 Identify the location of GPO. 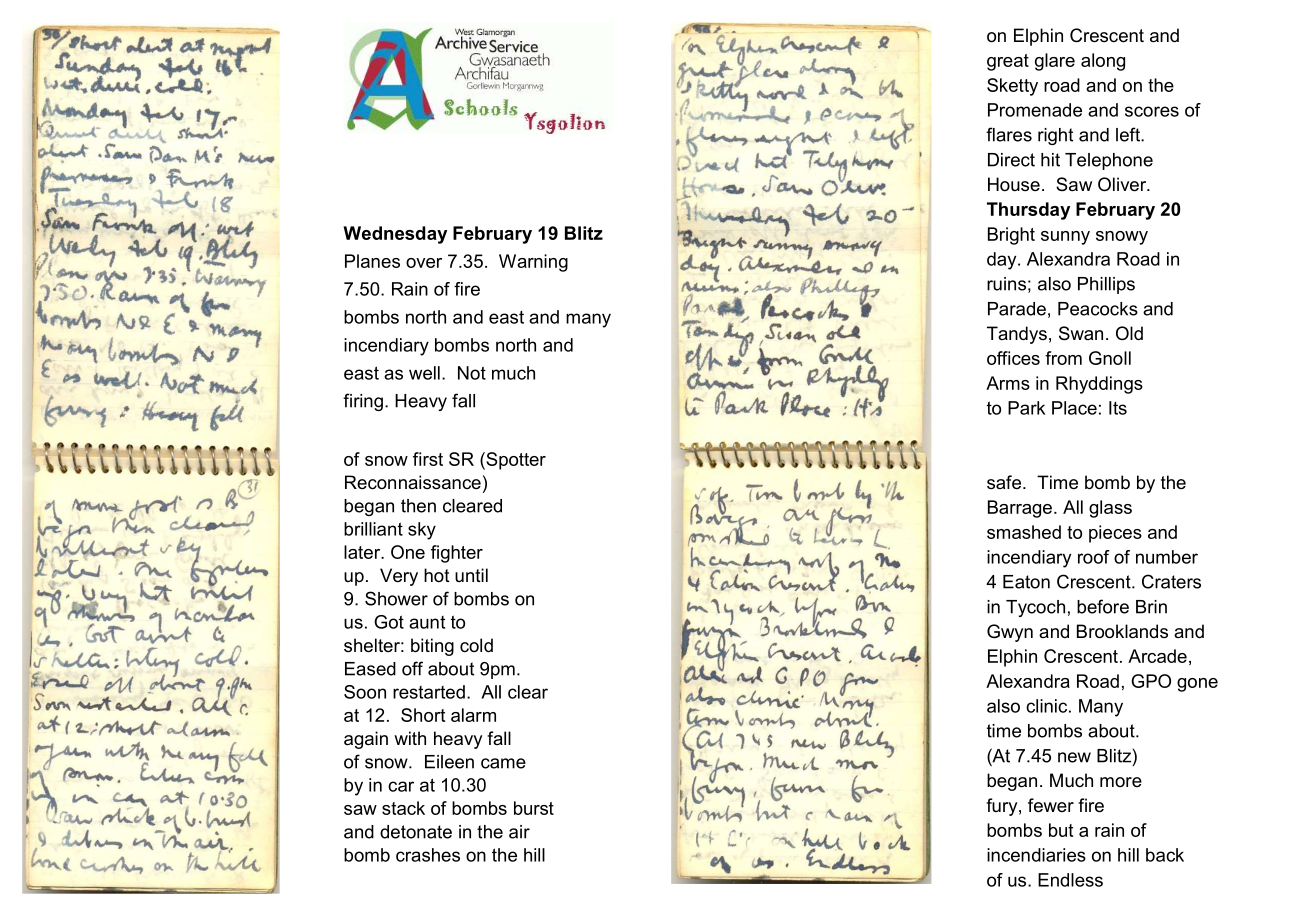
(1151, 681).
